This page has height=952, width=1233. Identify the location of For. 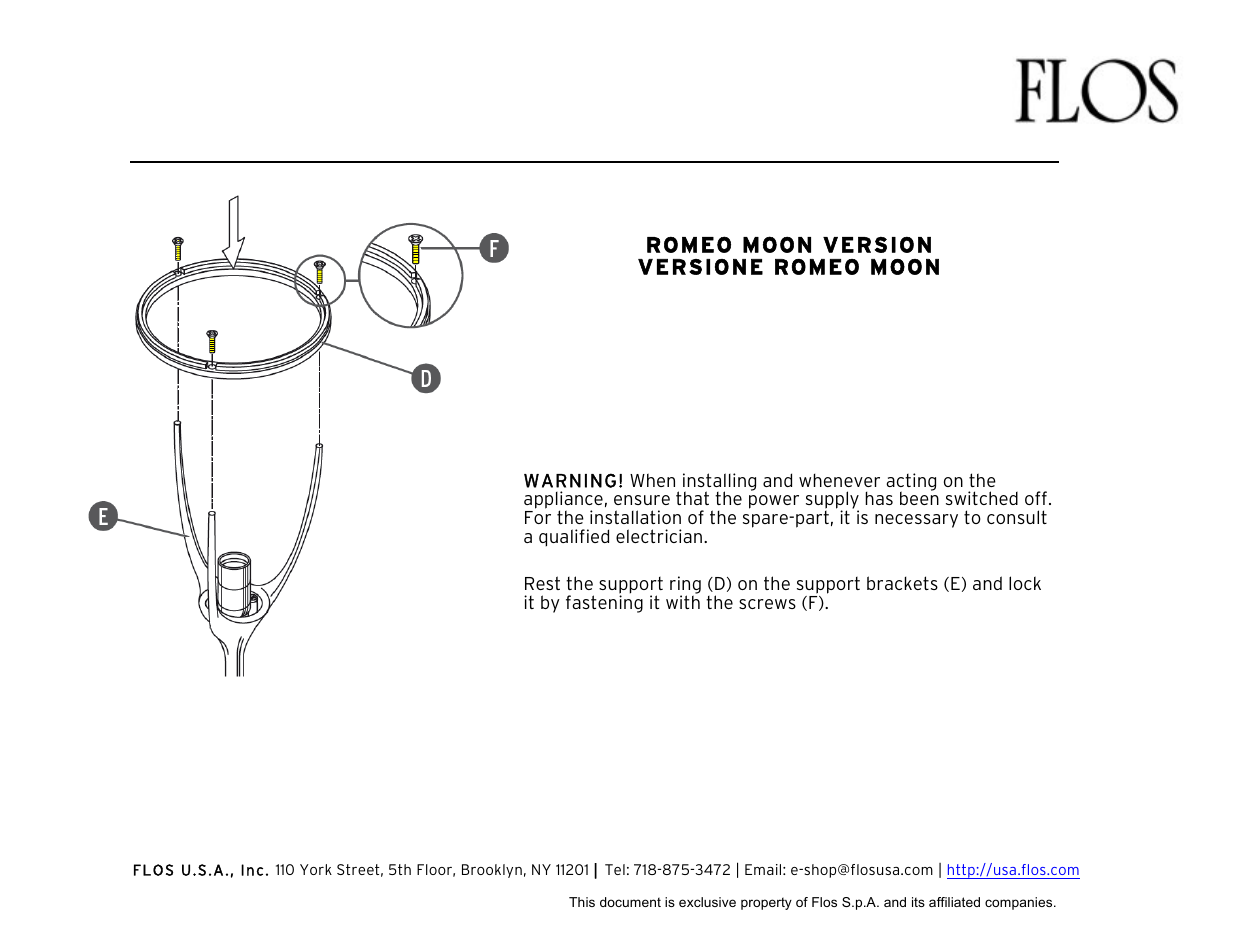
(538, 517).
